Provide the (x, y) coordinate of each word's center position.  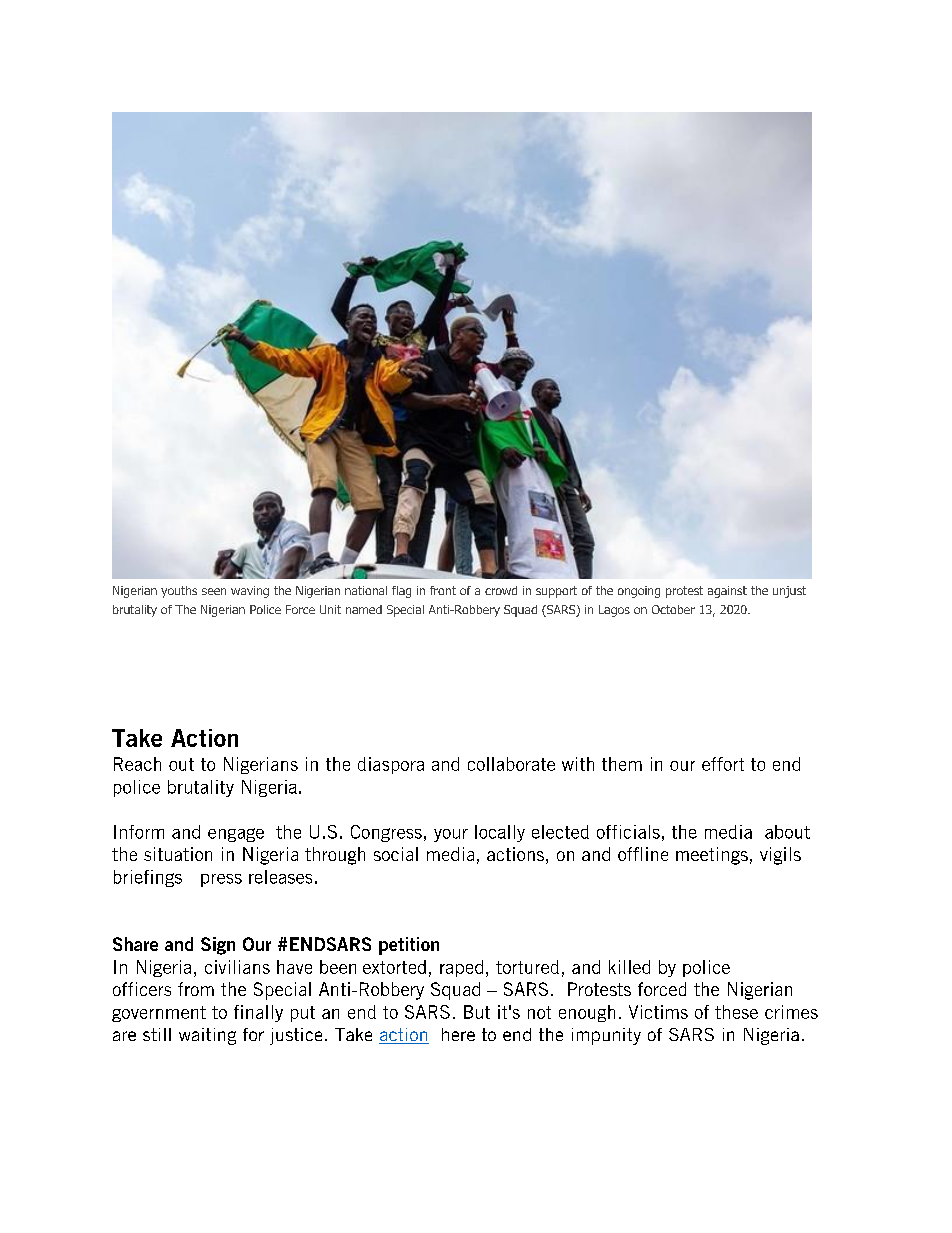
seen (214, 591)
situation (178, 854)
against (727, 592)
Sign (218, 946)
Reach (137, 764)
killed (629, 967)
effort (723, 764)
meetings (712, 856)
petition (409, 946)
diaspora (391, 765)
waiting (207, 1036)
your (451, 835)
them (622, 764)
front (443, 590)
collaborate (511, 764)
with (578, 764)
